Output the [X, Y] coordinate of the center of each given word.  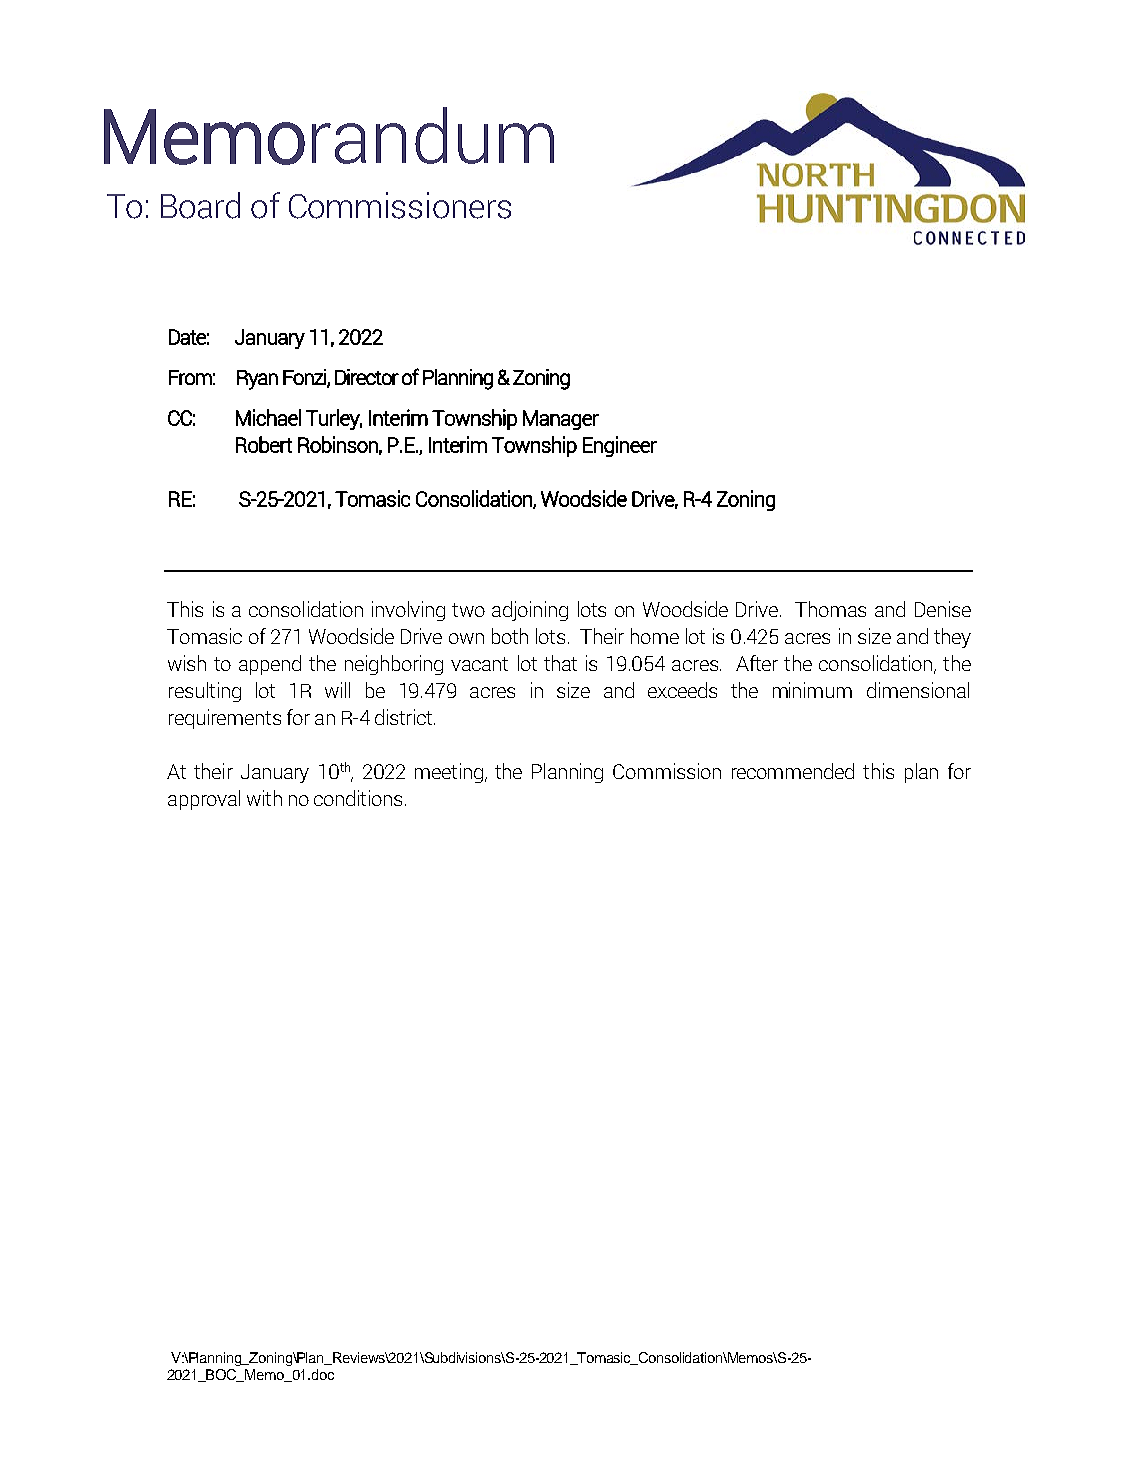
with [264, 798]
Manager [561, 420]
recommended [793, 771]
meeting [449, 773]
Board [200, 205]
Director [367, 377]
